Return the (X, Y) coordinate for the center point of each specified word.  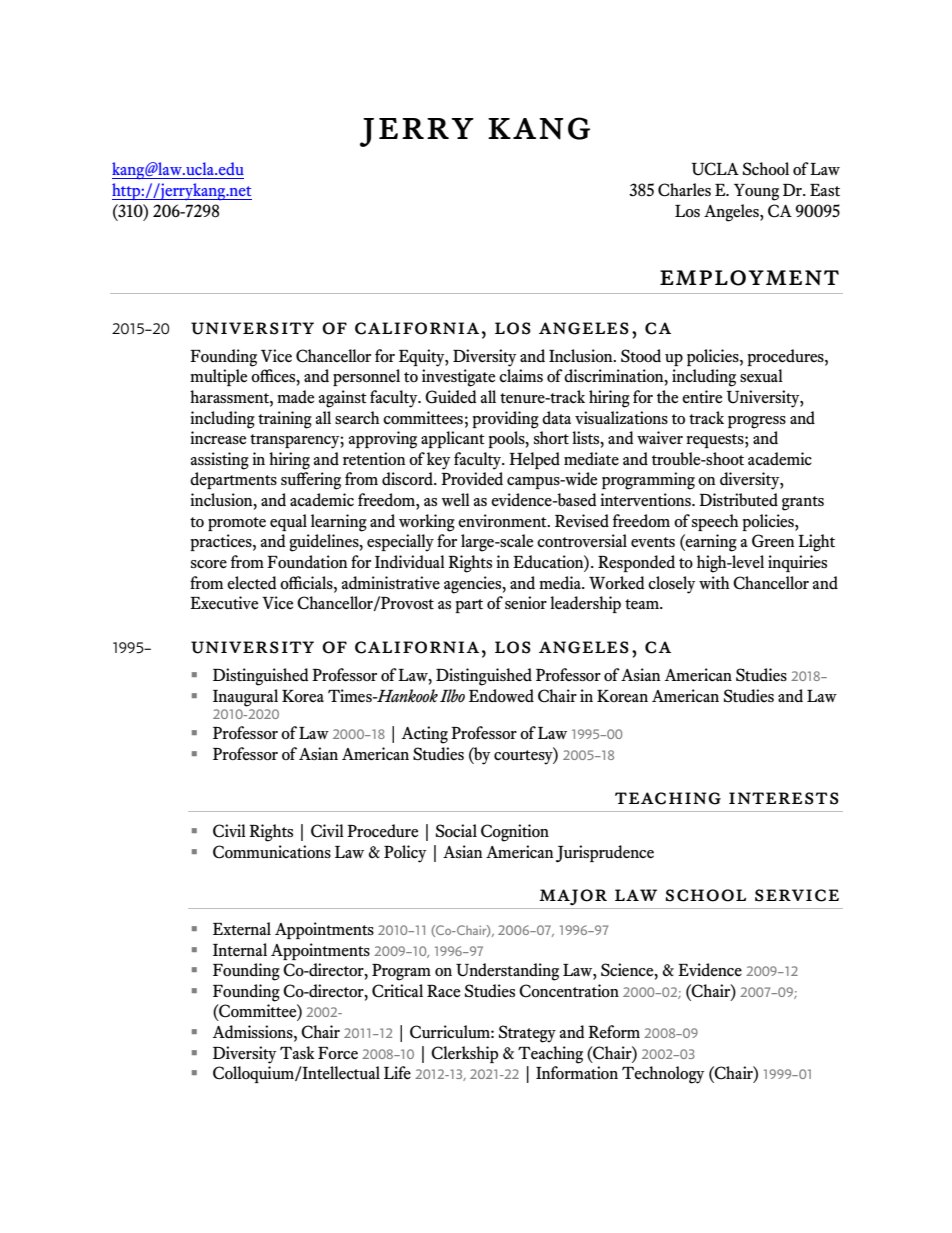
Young (756, 192)
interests (784, 798)
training (285, 420)
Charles (684, 190)
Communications (272, 852)
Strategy (527, 1034)
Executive (224, 602)
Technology (663, 1075)
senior (526, 602)
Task (297, 1052)
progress (757, 422)
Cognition (515, 833)
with (714, 583)
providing (505, 420)
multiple (218, 377)
